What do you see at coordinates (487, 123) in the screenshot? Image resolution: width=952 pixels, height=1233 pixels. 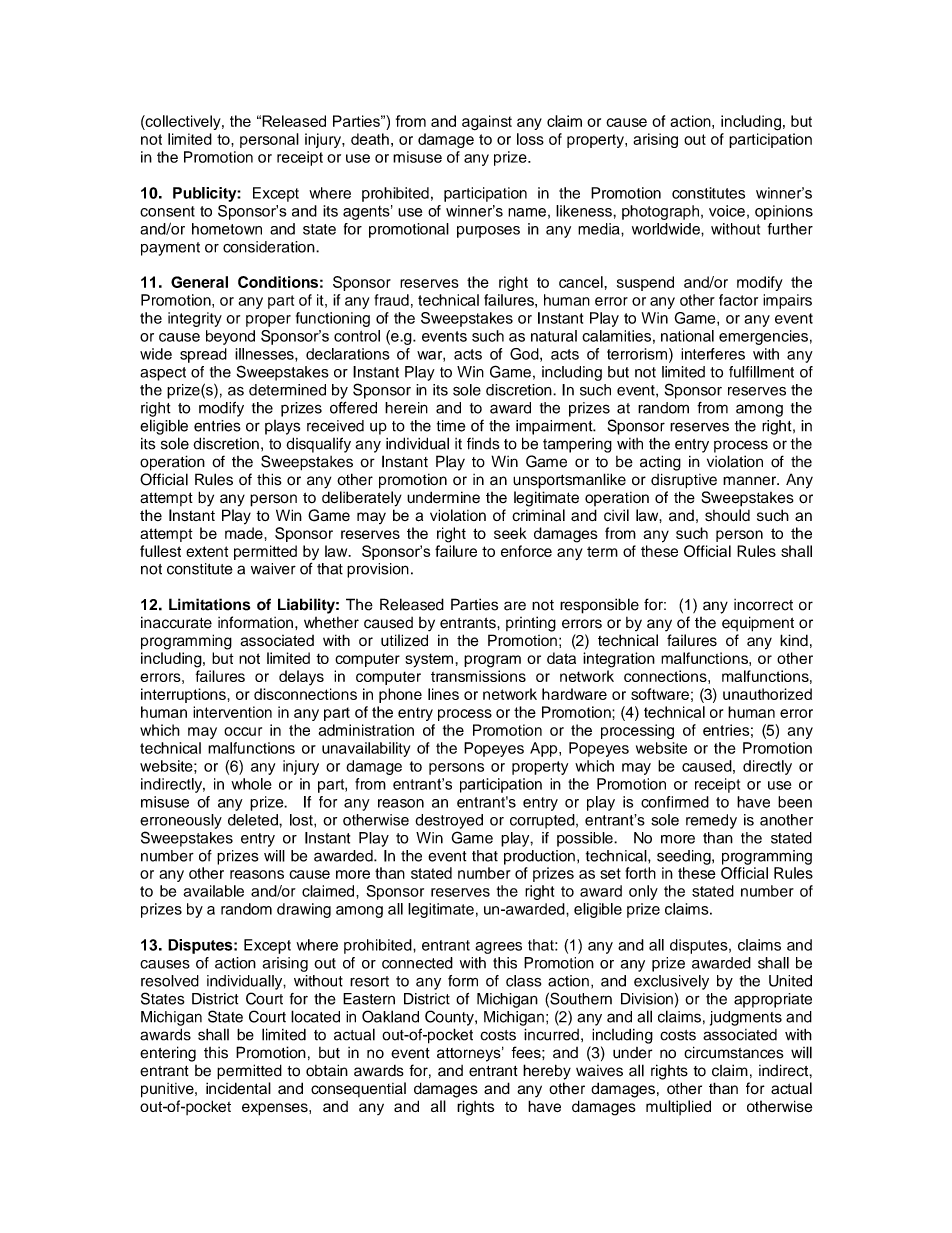 I see `against` at bounding box center [487, 123].
